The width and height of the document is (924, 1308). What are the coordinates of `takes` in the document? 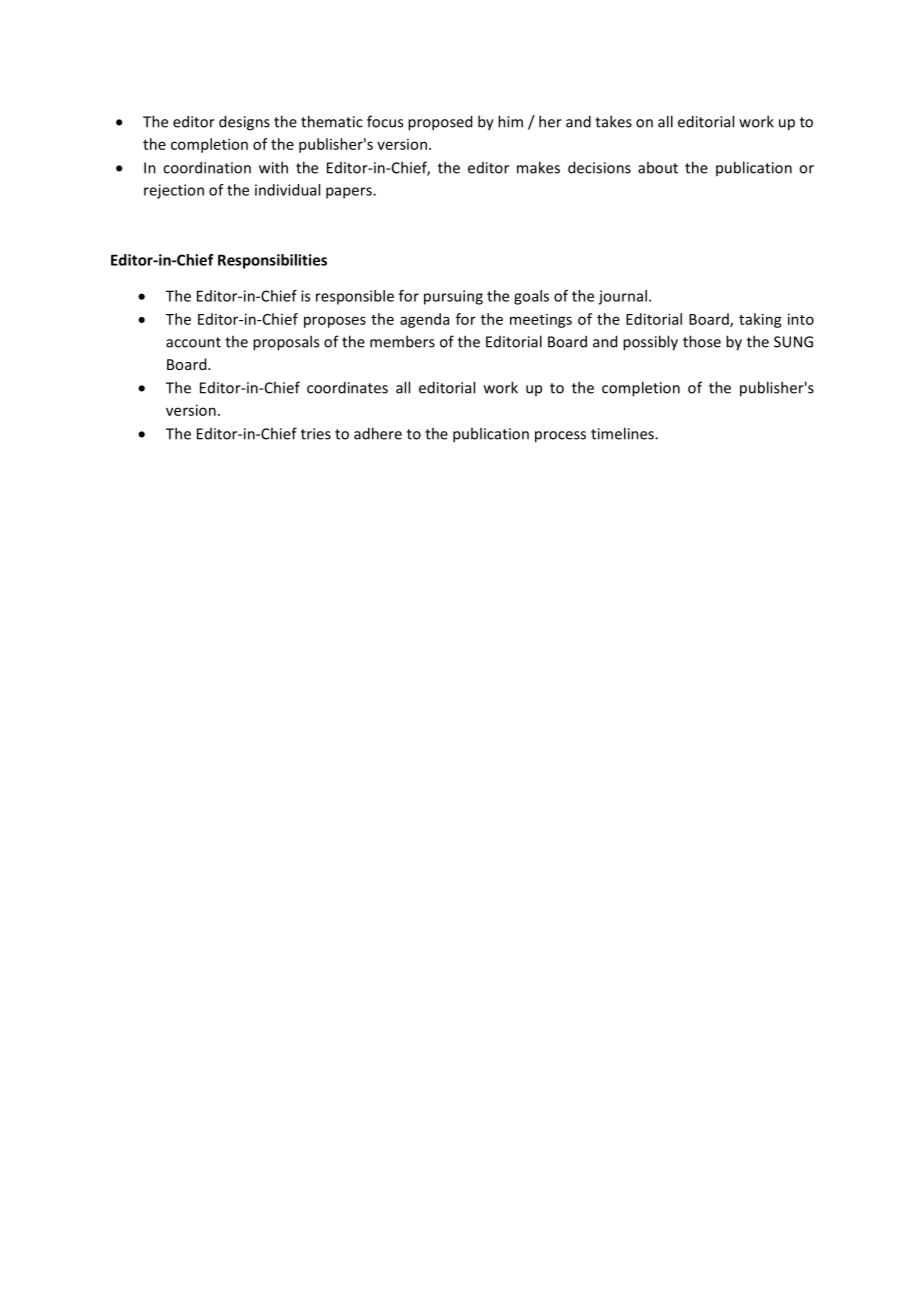 It's located at (613, 121).
